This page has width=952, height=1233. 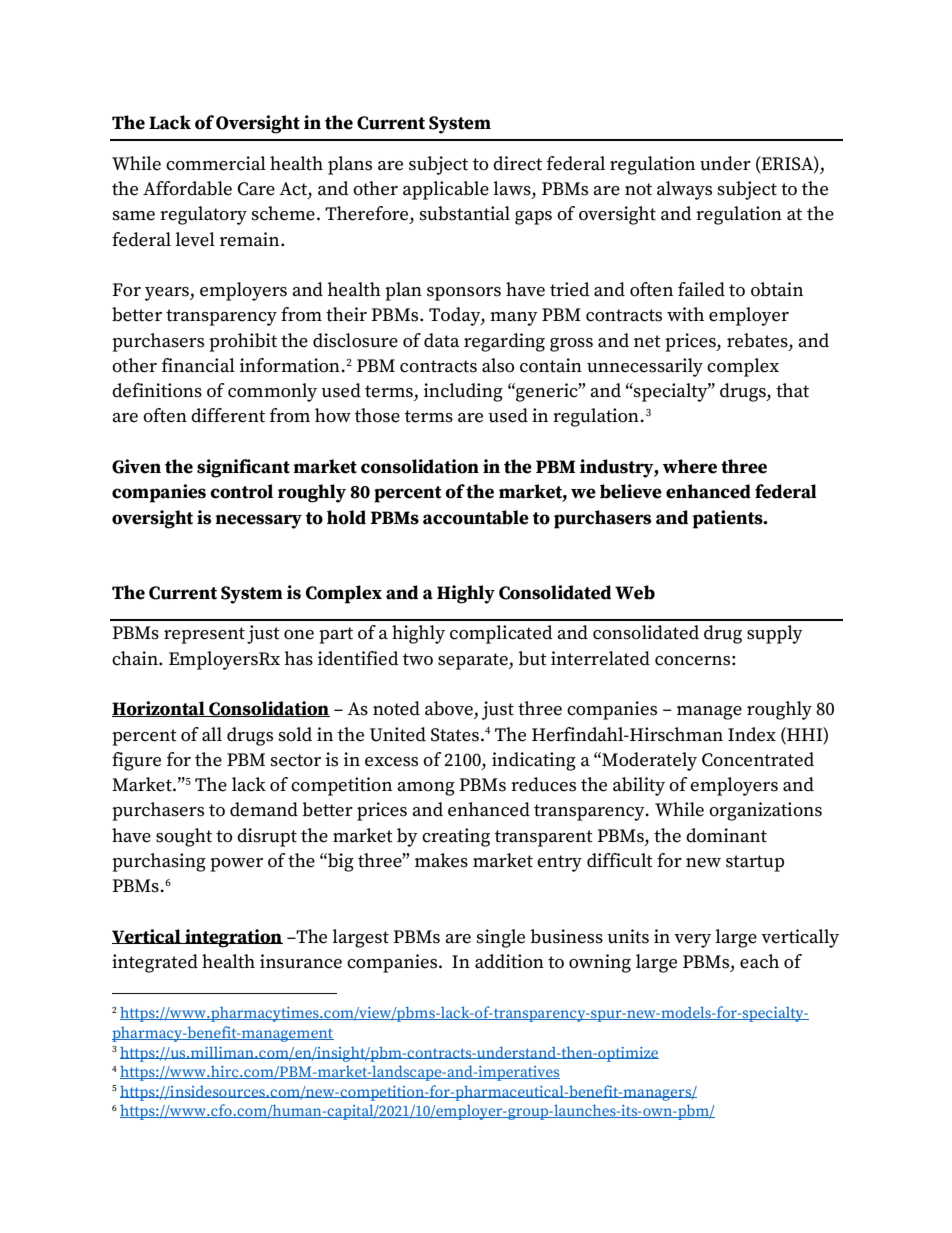 What do you see at coordinates (684, 190) in the page?
I see `always` at bounding box center [684, 190].
